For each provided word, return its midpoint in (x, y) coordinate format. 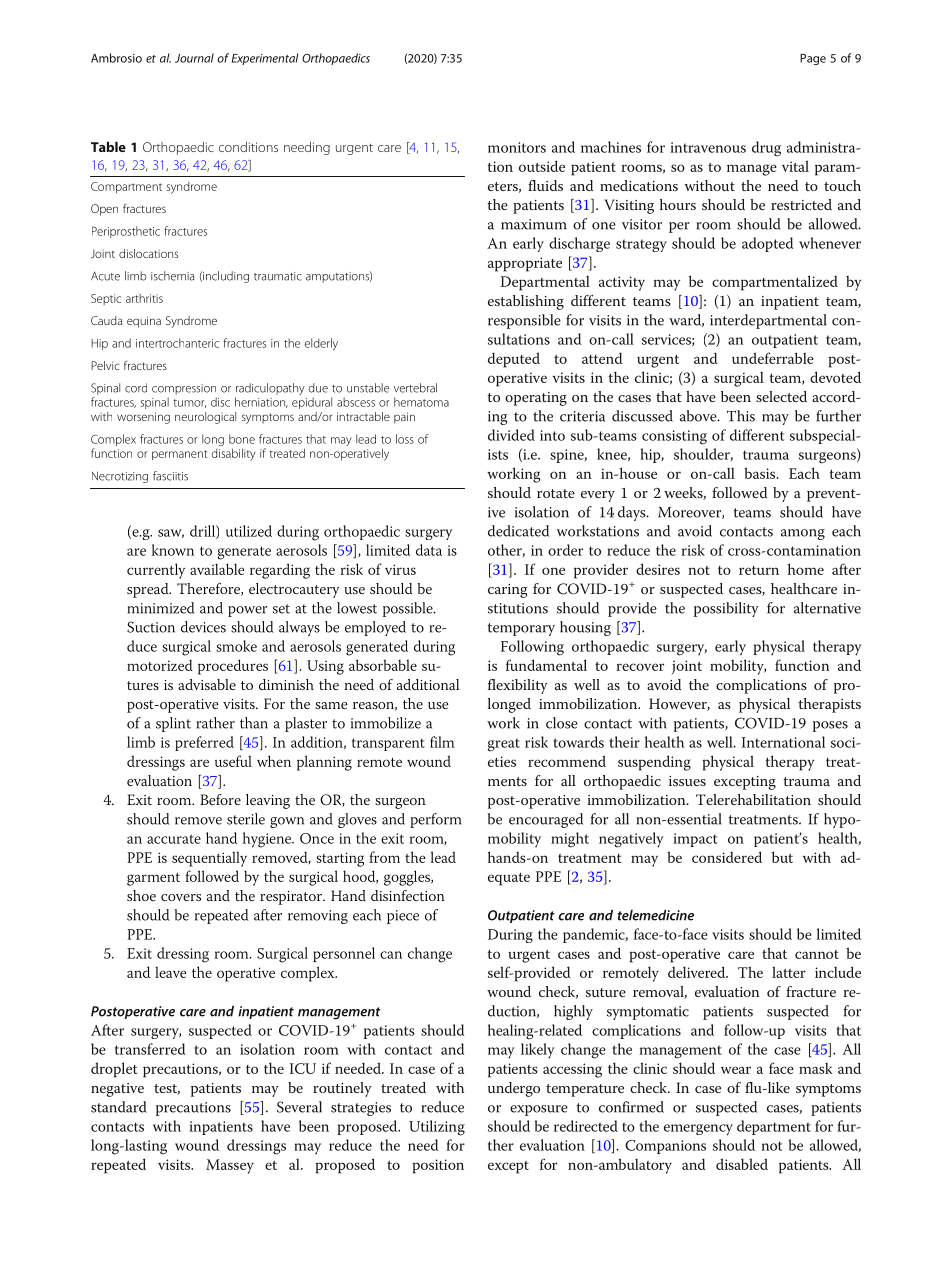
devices (203, 627)
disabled (742, 1164)
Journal (194, 58)
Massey (230, 1166)
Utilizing (437, 1128)
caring (508, 591)
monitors (517, 147)
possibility (726, 609)
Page (813, 59)
